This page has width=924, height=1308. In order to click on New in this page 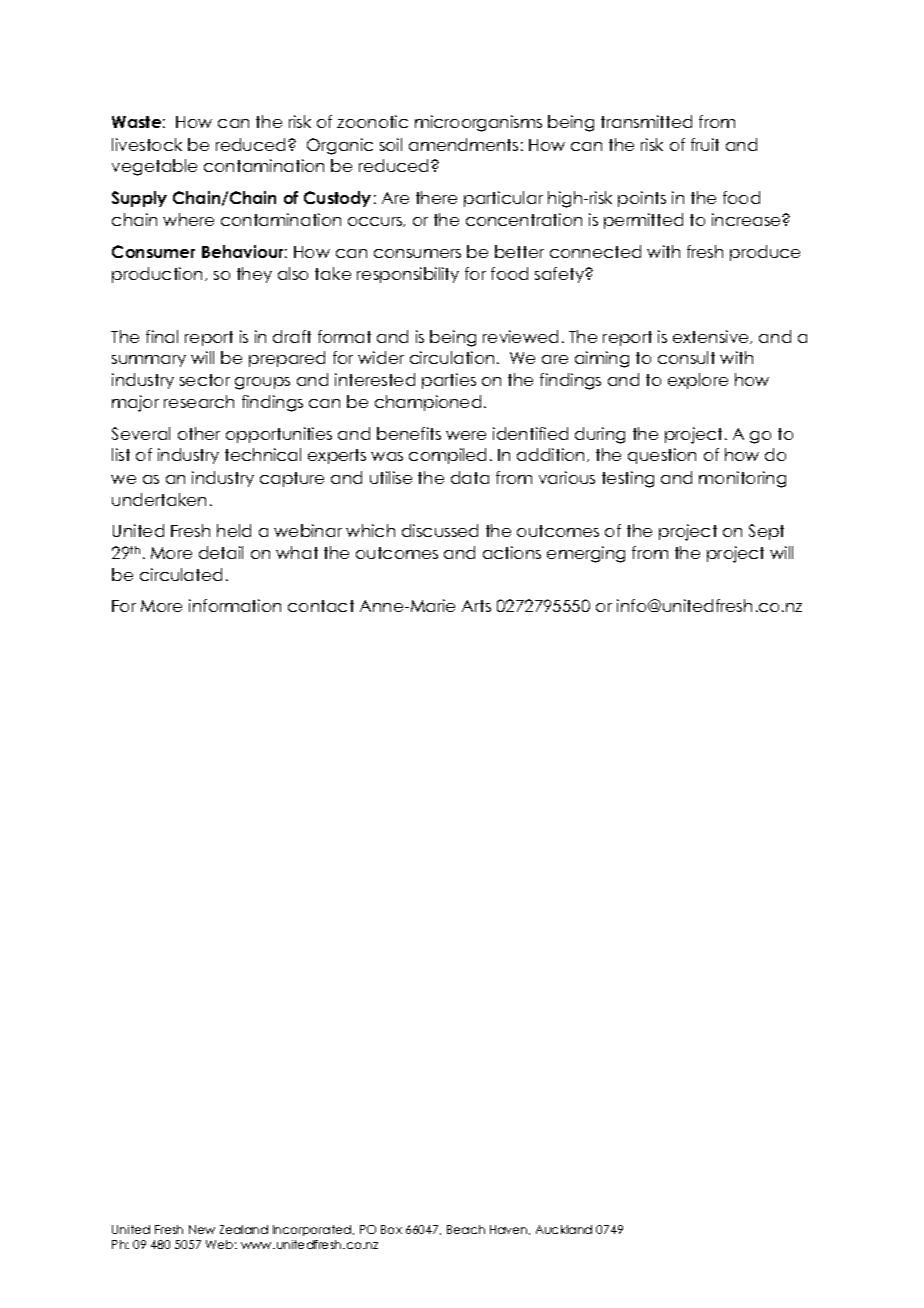, I will do `click(202, 1229)`.
